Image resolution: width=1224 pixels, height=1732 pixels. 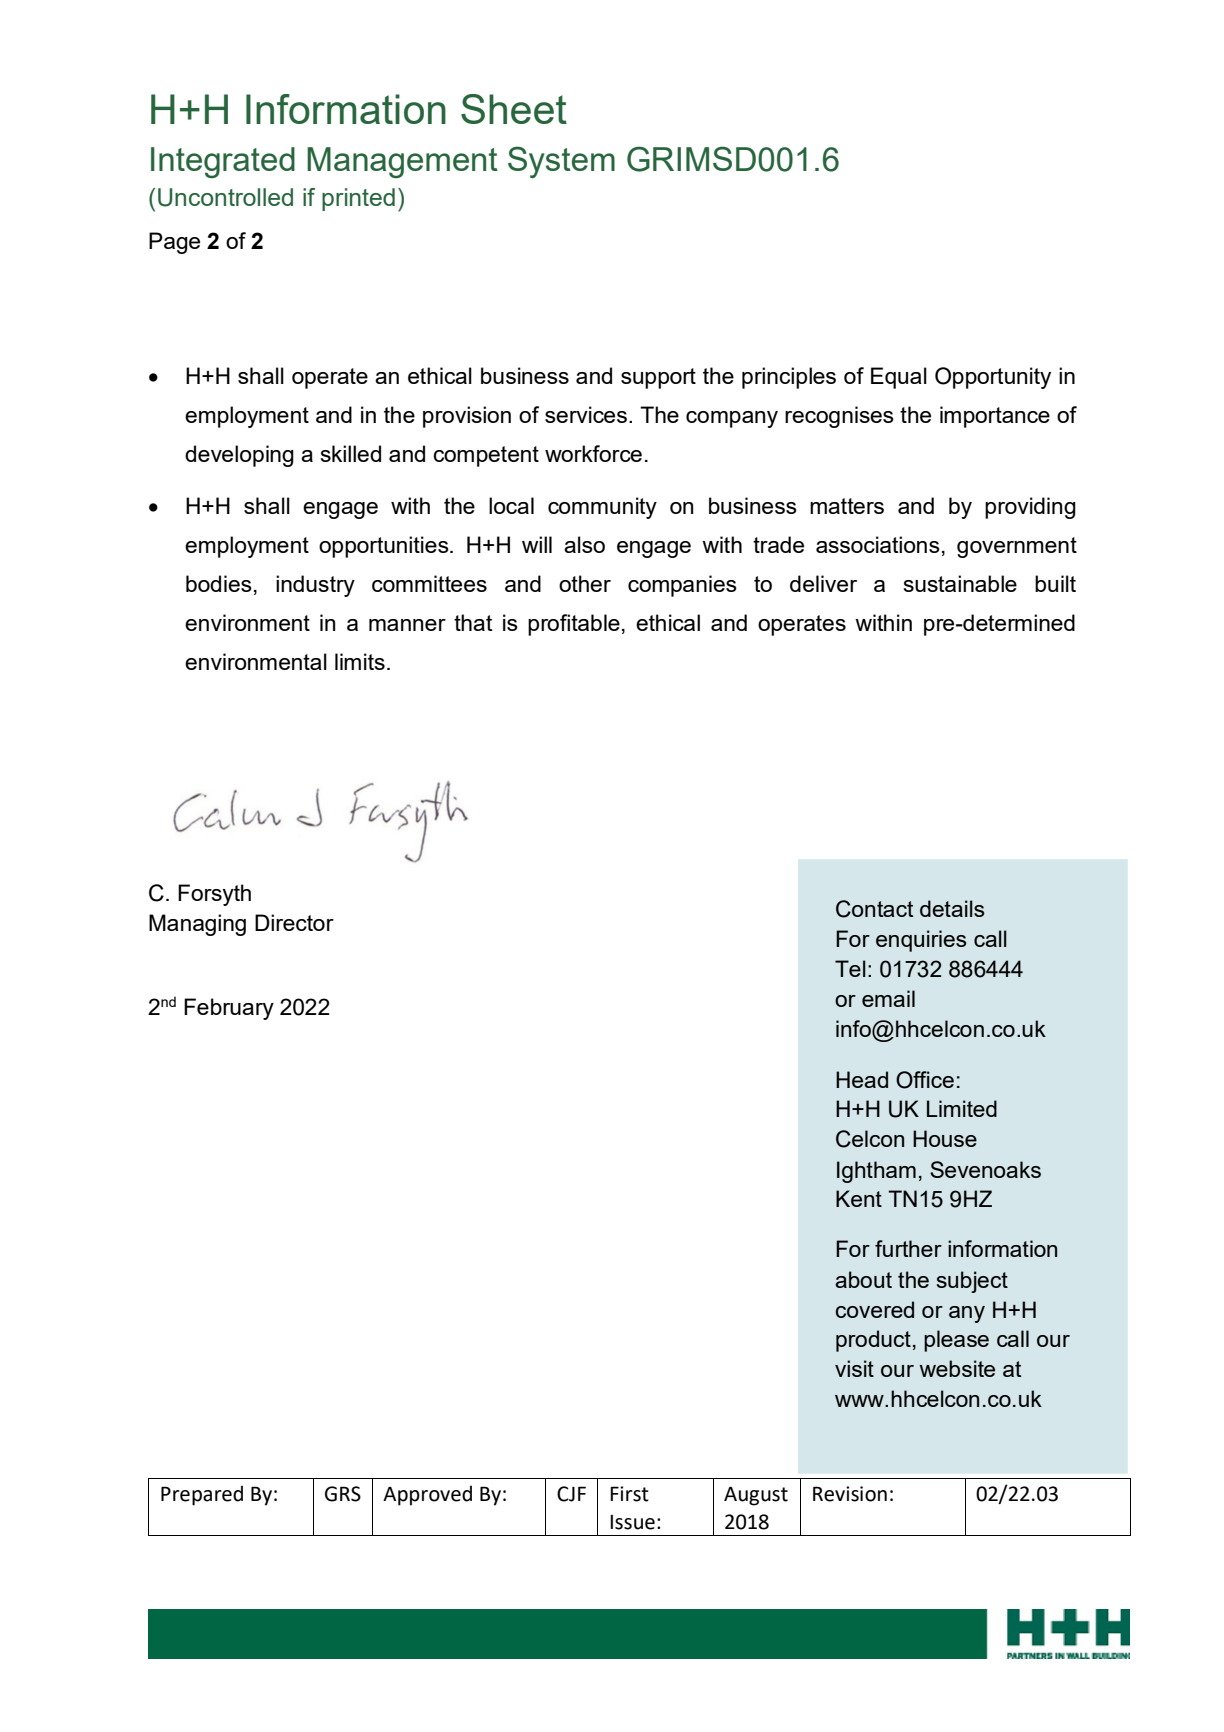 What do you see at coordinates (952, 908) in the screenshot?
I see `details` at bounding box center [952, 908].
